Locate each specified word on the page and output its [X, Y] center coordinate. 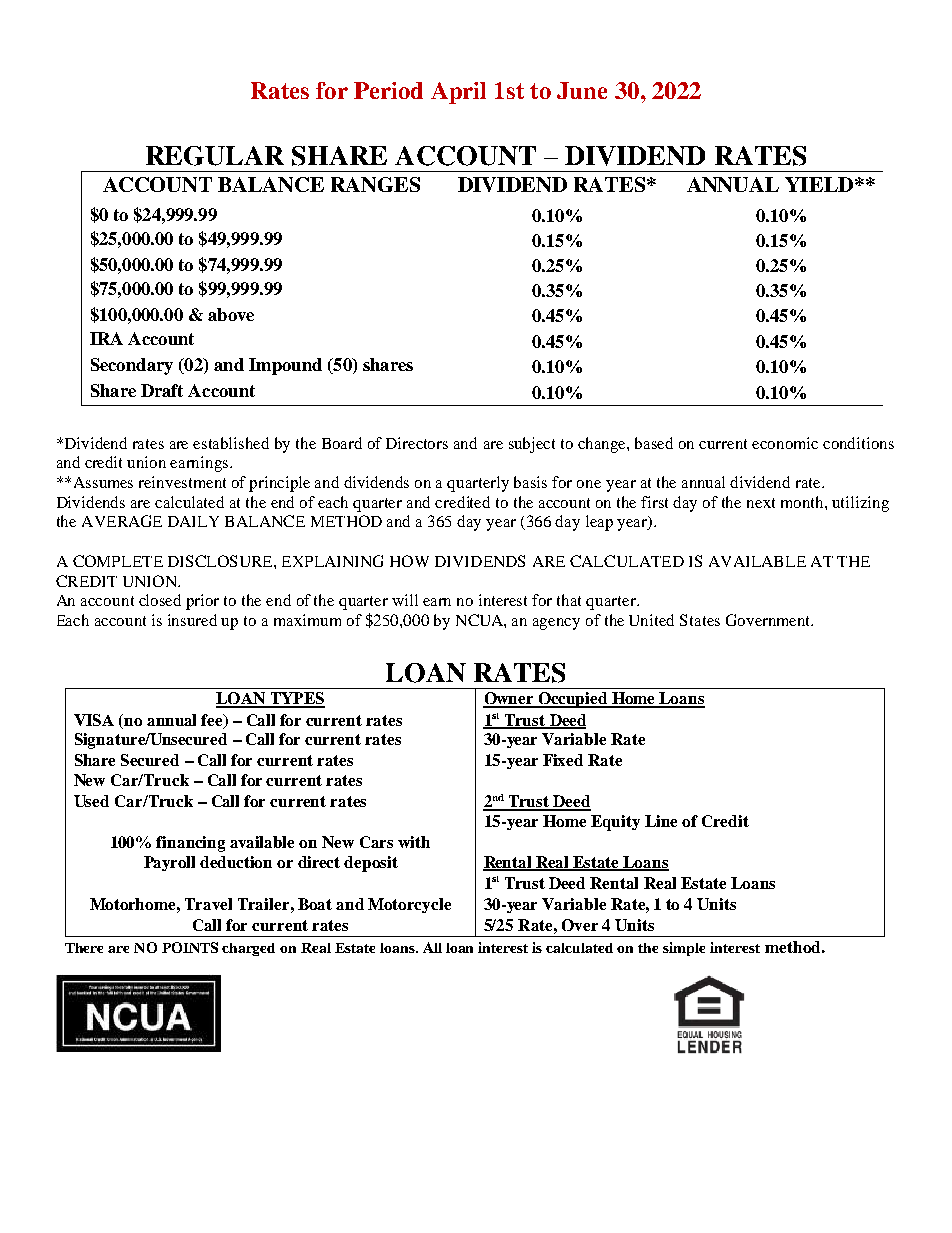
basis [530, 482]
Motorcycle [409, 905]
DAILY [193, 521]
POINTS [190, 947]
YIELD [820, 184]
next [761, 503]
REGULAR [215, 156]
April [458, 93]
